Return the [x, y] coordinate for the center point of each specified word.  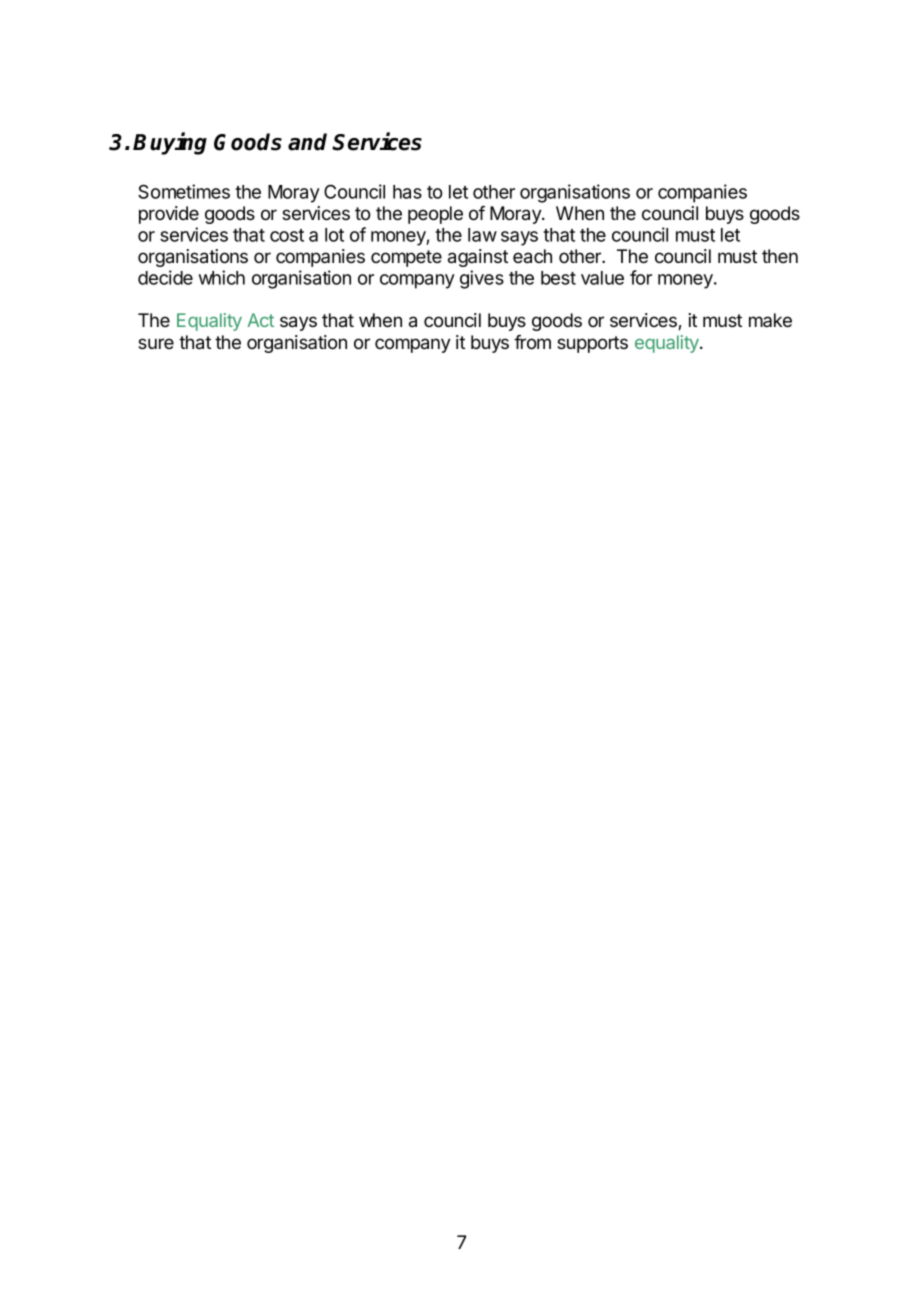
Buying [170, 143]
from [532, 342]
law [482, 235]
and [307, 142]
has [407, 192]
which [222, 277]
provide [169, 215]
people [435, 215]
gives [482, 279]
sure [156, 343]
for [641, 277]
